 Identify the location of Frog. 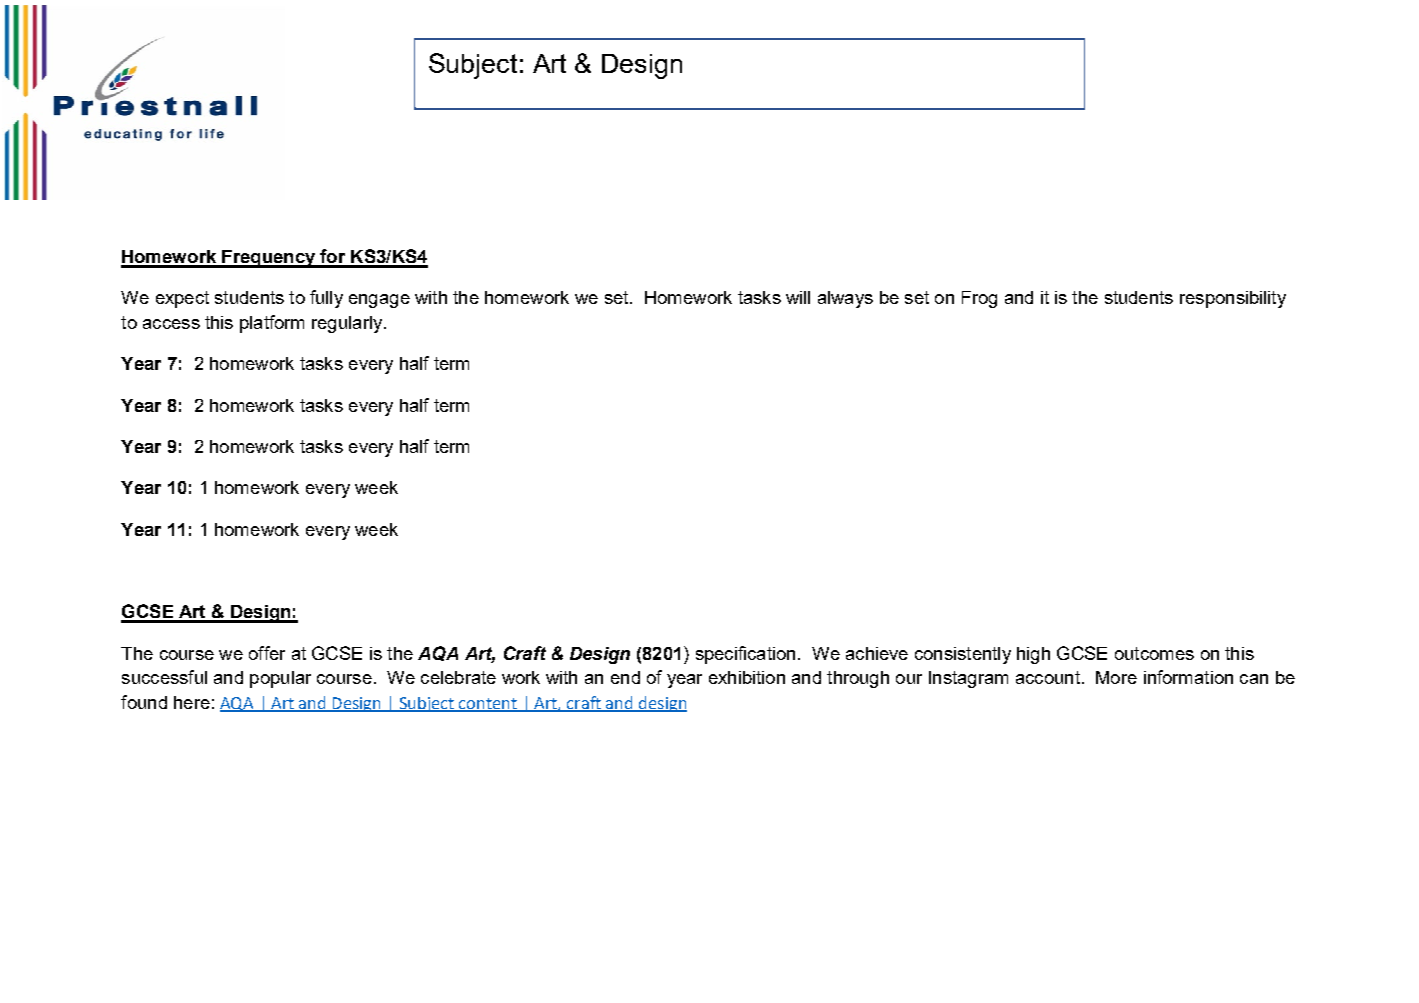
(979, 299).
